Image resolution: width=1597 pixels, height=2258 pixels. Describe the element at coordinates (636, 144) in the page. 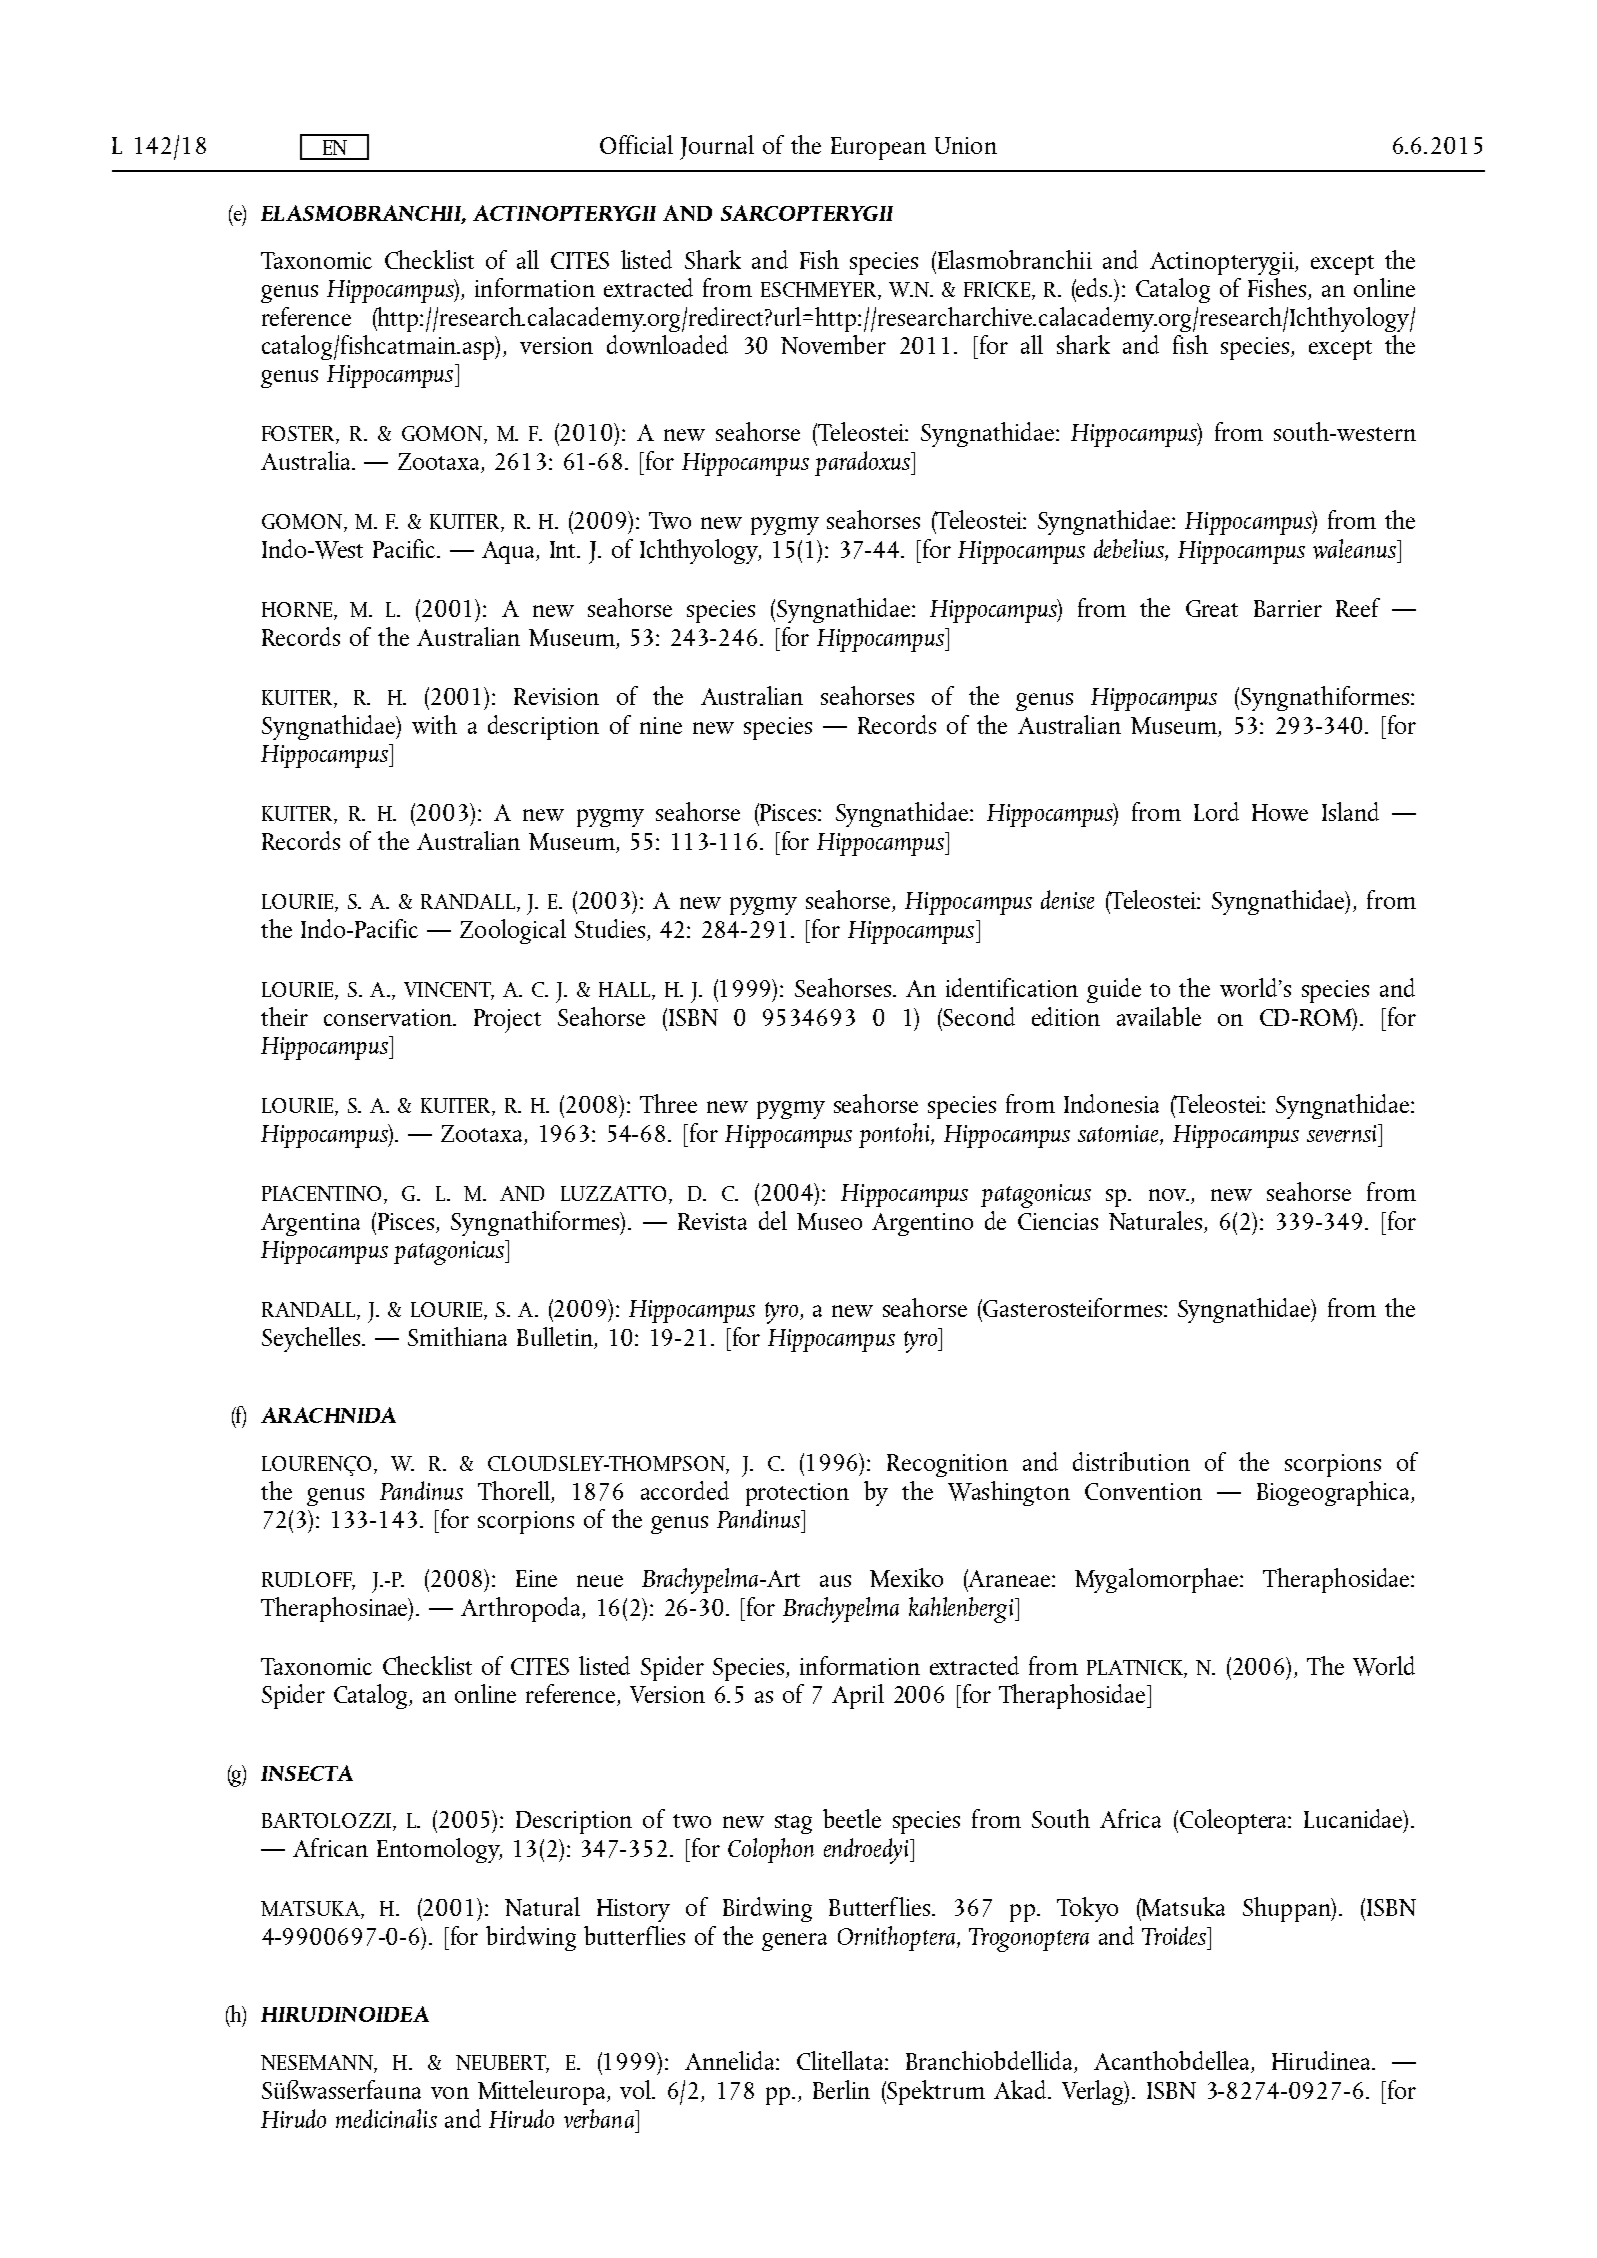

I see `Official` at that location.
